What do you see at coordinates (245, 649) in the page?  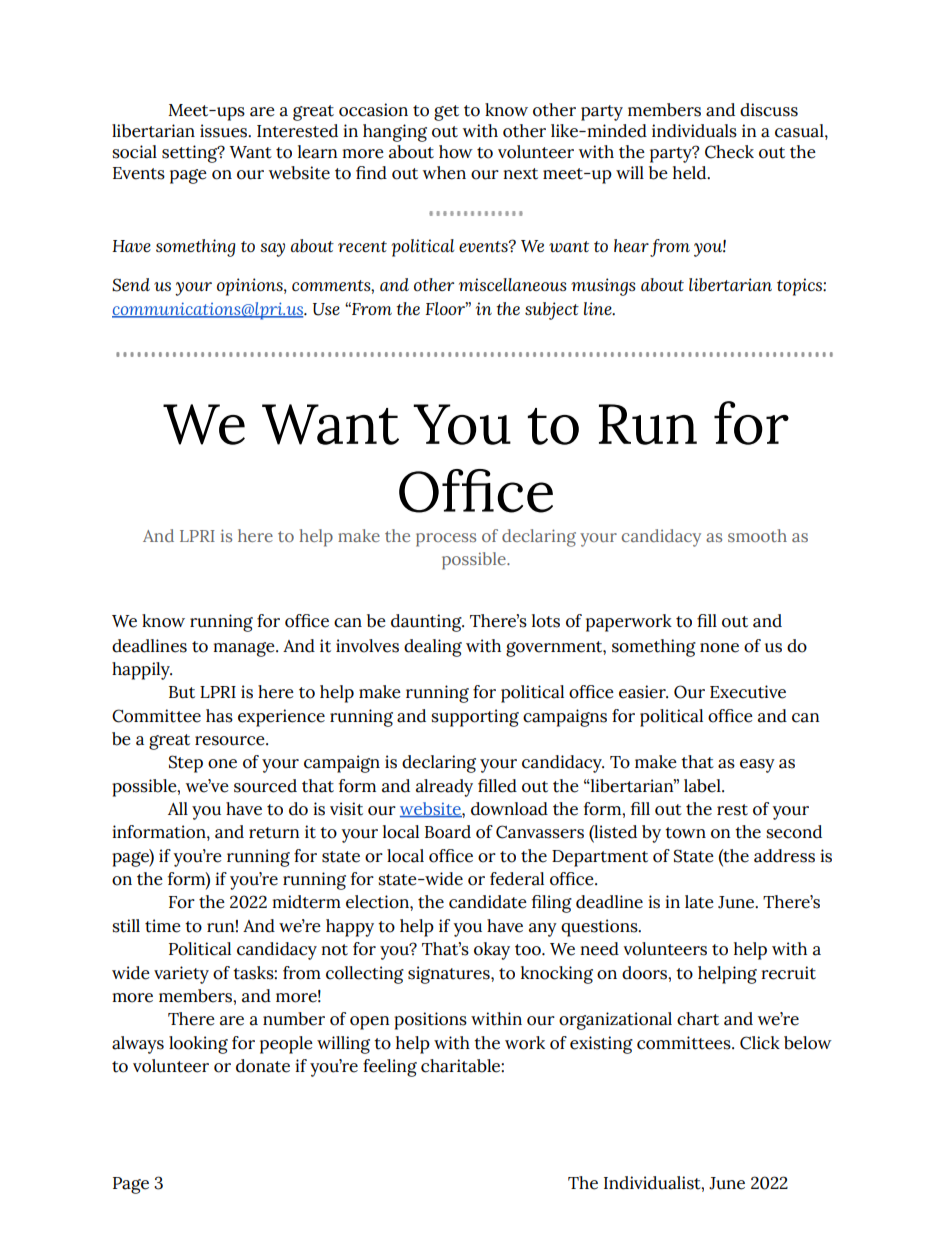 I see `manage` at bounding box center [245, 649].
